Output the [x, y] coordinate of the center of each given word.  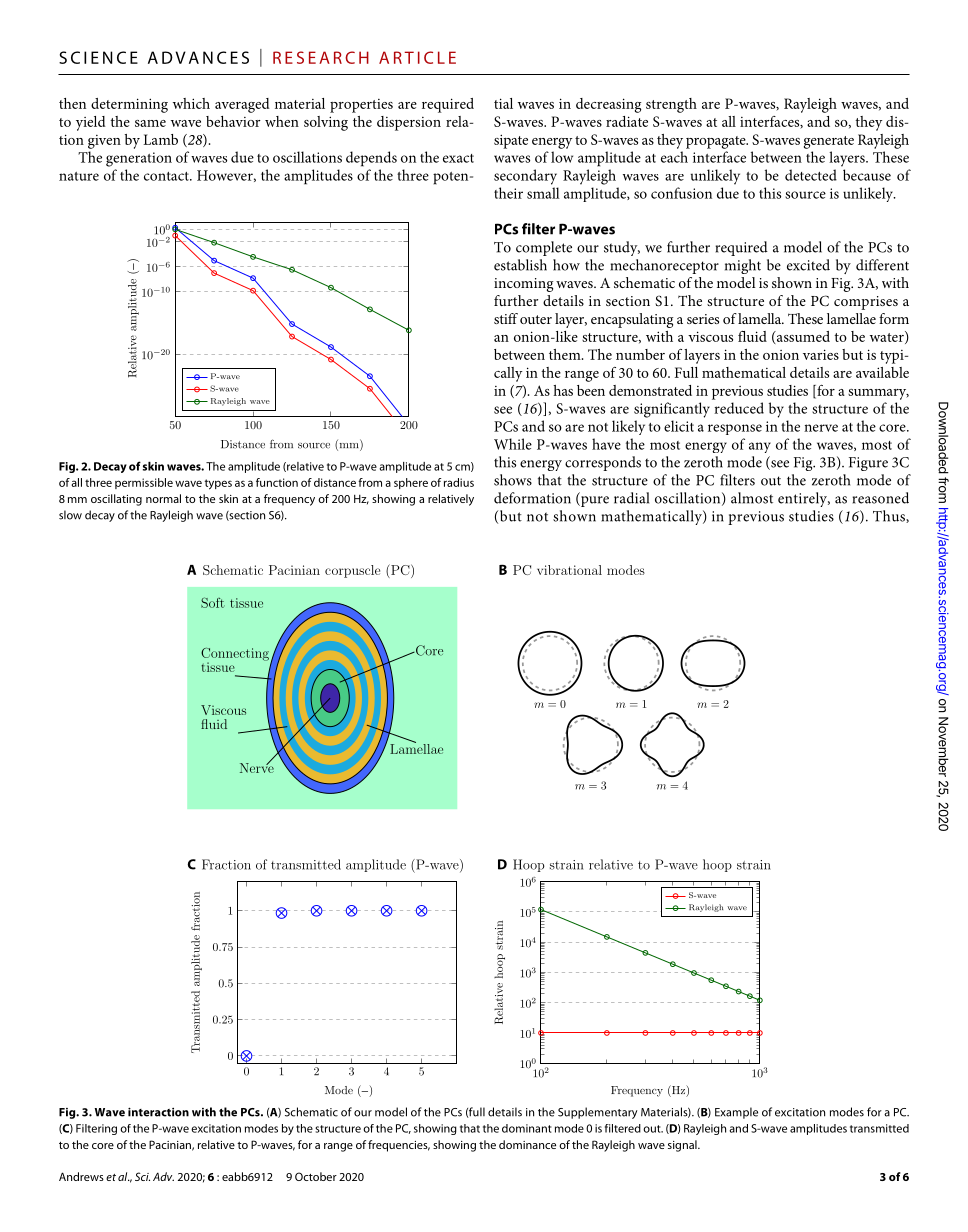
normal [163, 498]
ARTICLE [417, 57]
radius [459, 482]
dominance [527, 1144]
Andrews [81, 1176]
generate [829, 142]
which [191, 103]
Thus [890, 516]
